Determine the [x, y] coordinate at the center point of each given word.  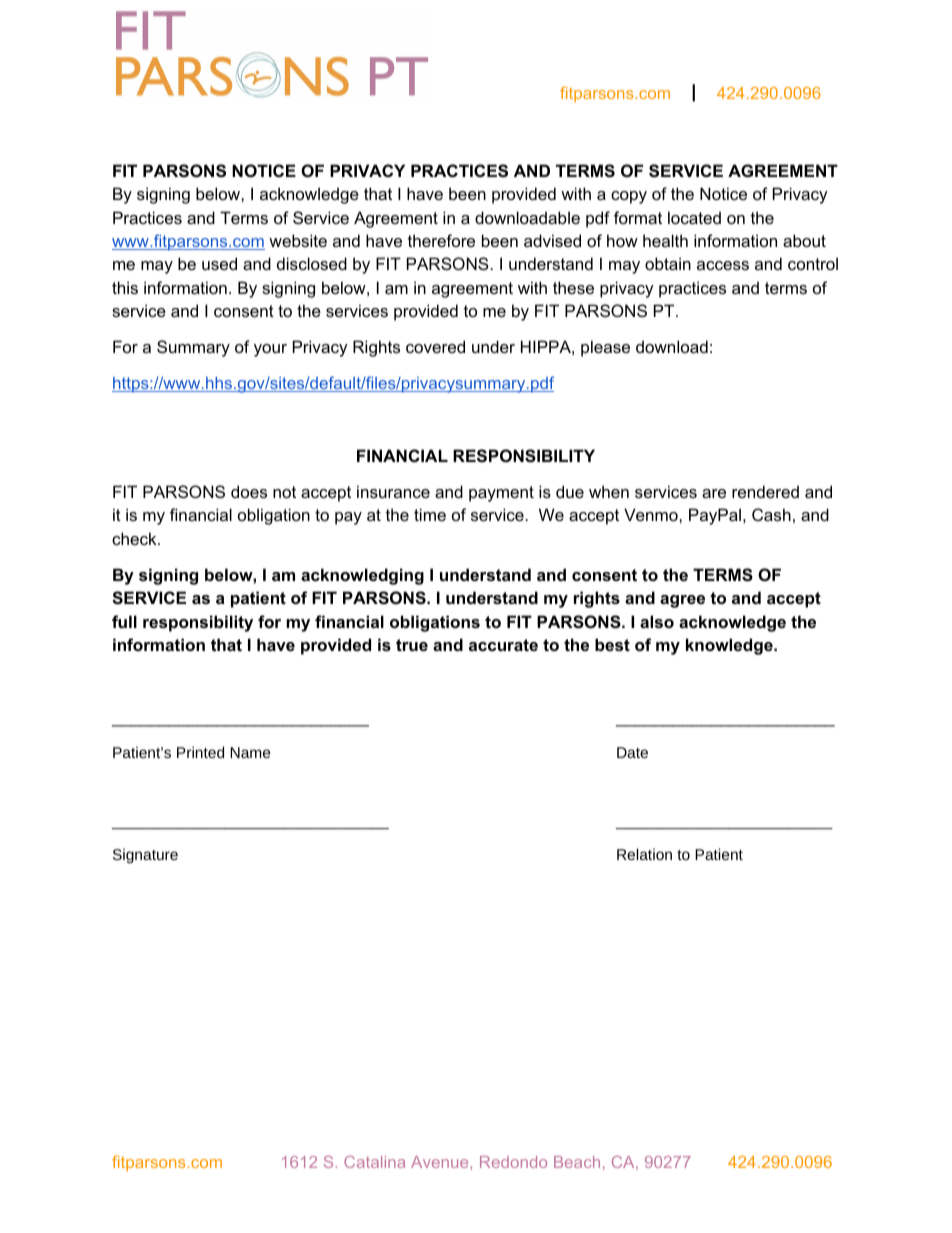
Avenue [439, 1162]
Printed [200, 752]
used [219, 263]
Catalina [374, 1162]
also [657, 621]
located [694, 217]
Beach [577, 1162]
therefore [441, 240]
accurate [503, 645]
